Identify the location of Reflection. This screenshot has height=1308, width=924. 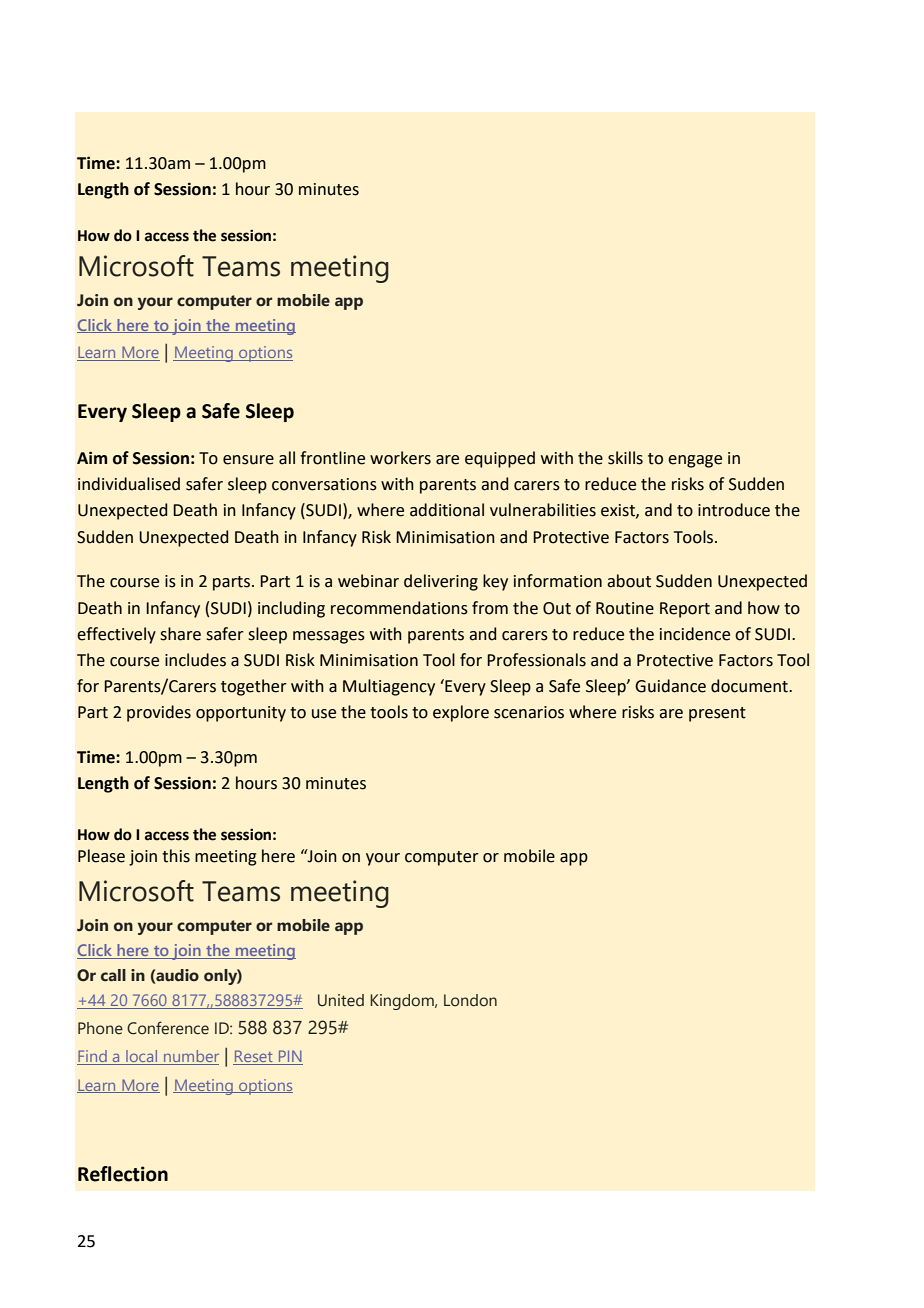
(123, 1174).
